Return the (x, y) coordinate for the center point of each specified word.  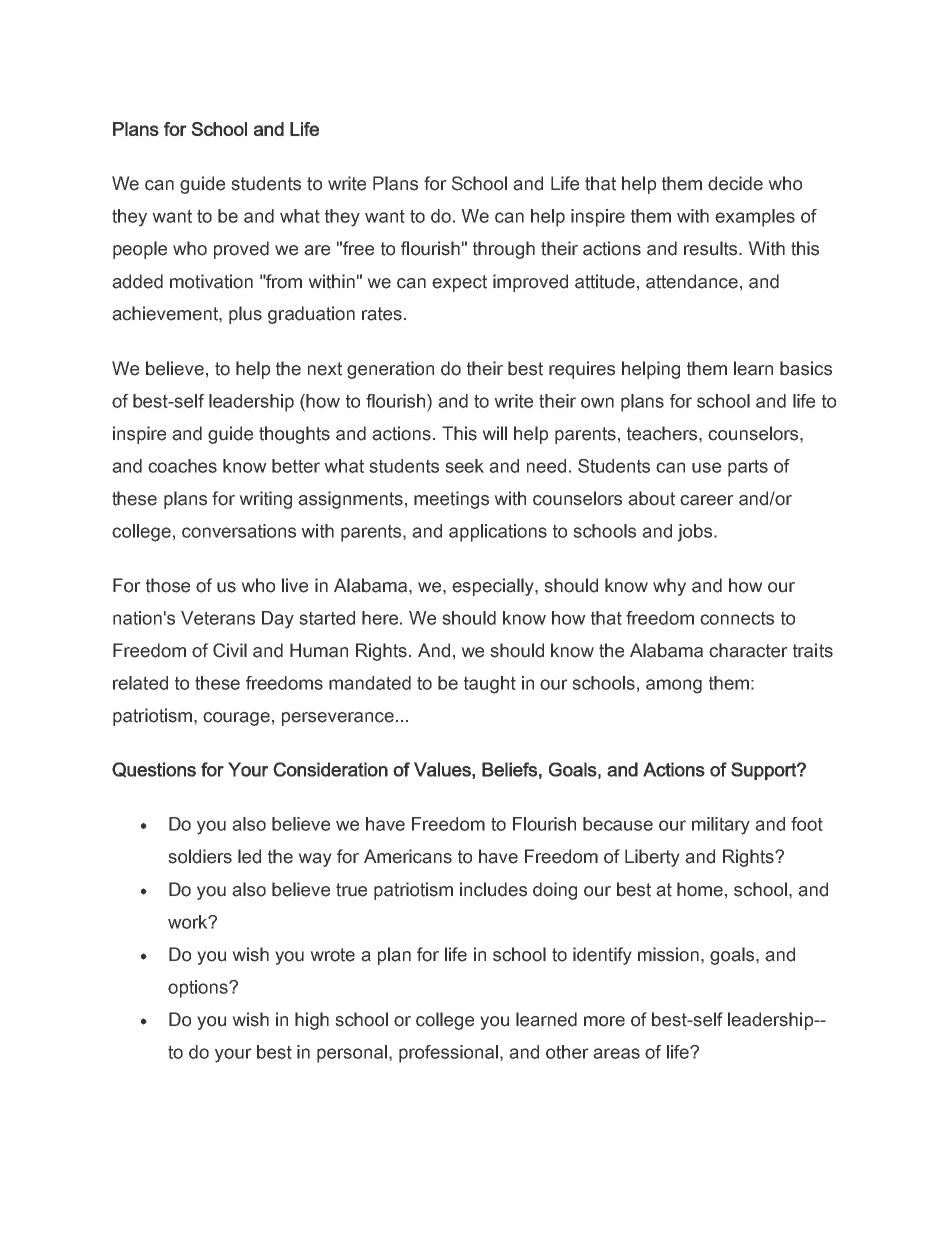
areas (616, 1053)
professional (448, 1054)
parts (748, 468)
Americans (408, 856)
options (199, 989)
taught (490, 685)
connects (737, 618)
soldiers (200, 856)
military (721, 826)
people (140, 250)
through (504, 250)
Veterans (218, 618)
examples (755, 218)
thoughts (294, 435)
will (494, 433)
